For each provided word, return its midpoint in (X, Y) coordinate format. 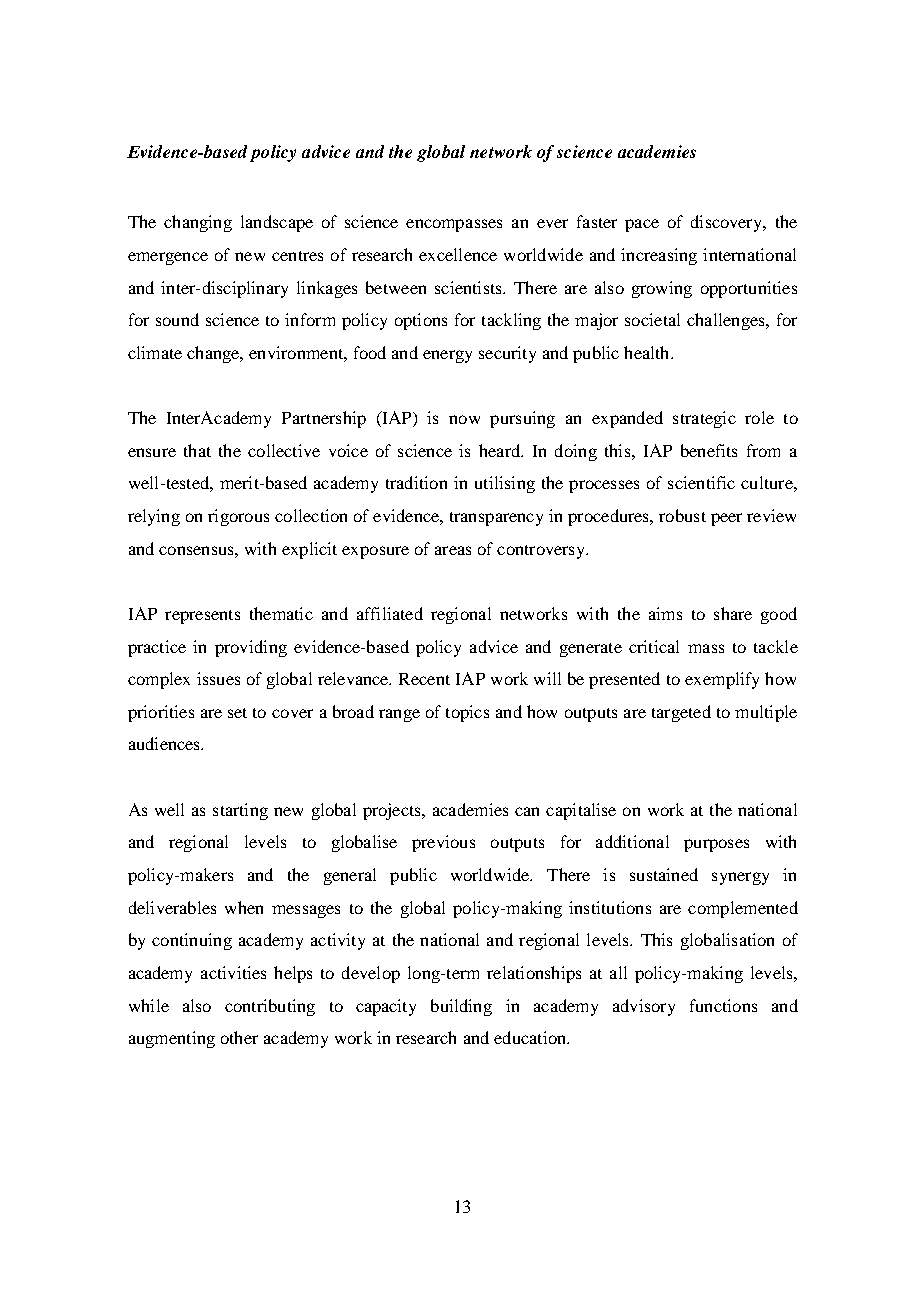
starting (240, 811)
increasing (659, 256)
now (464, 419)
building (461, 1007)
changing (198, 223)
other (239, 1037)
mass (706, 648)
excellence (458, 254)
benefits (709, 450)
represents (202, 617)
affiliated (390, 613)
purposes (716, 845)
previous (443, 843)
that (197, 450)
